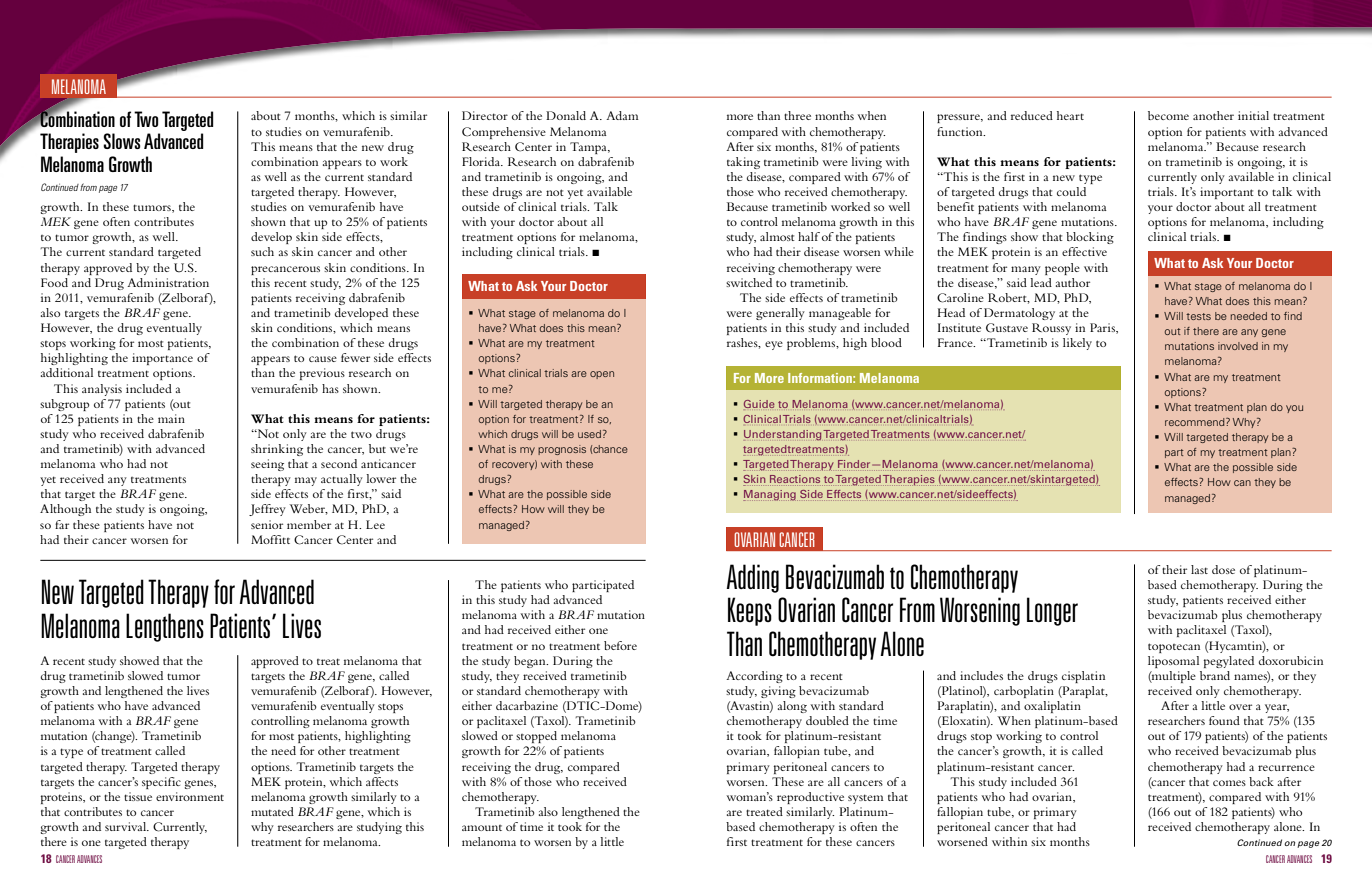 This screenshot has height=887, width=1372. What do you see at coordinates (1196, 422) in the screenshot?
I see `recommend` at bounding box center [1196, 422].
